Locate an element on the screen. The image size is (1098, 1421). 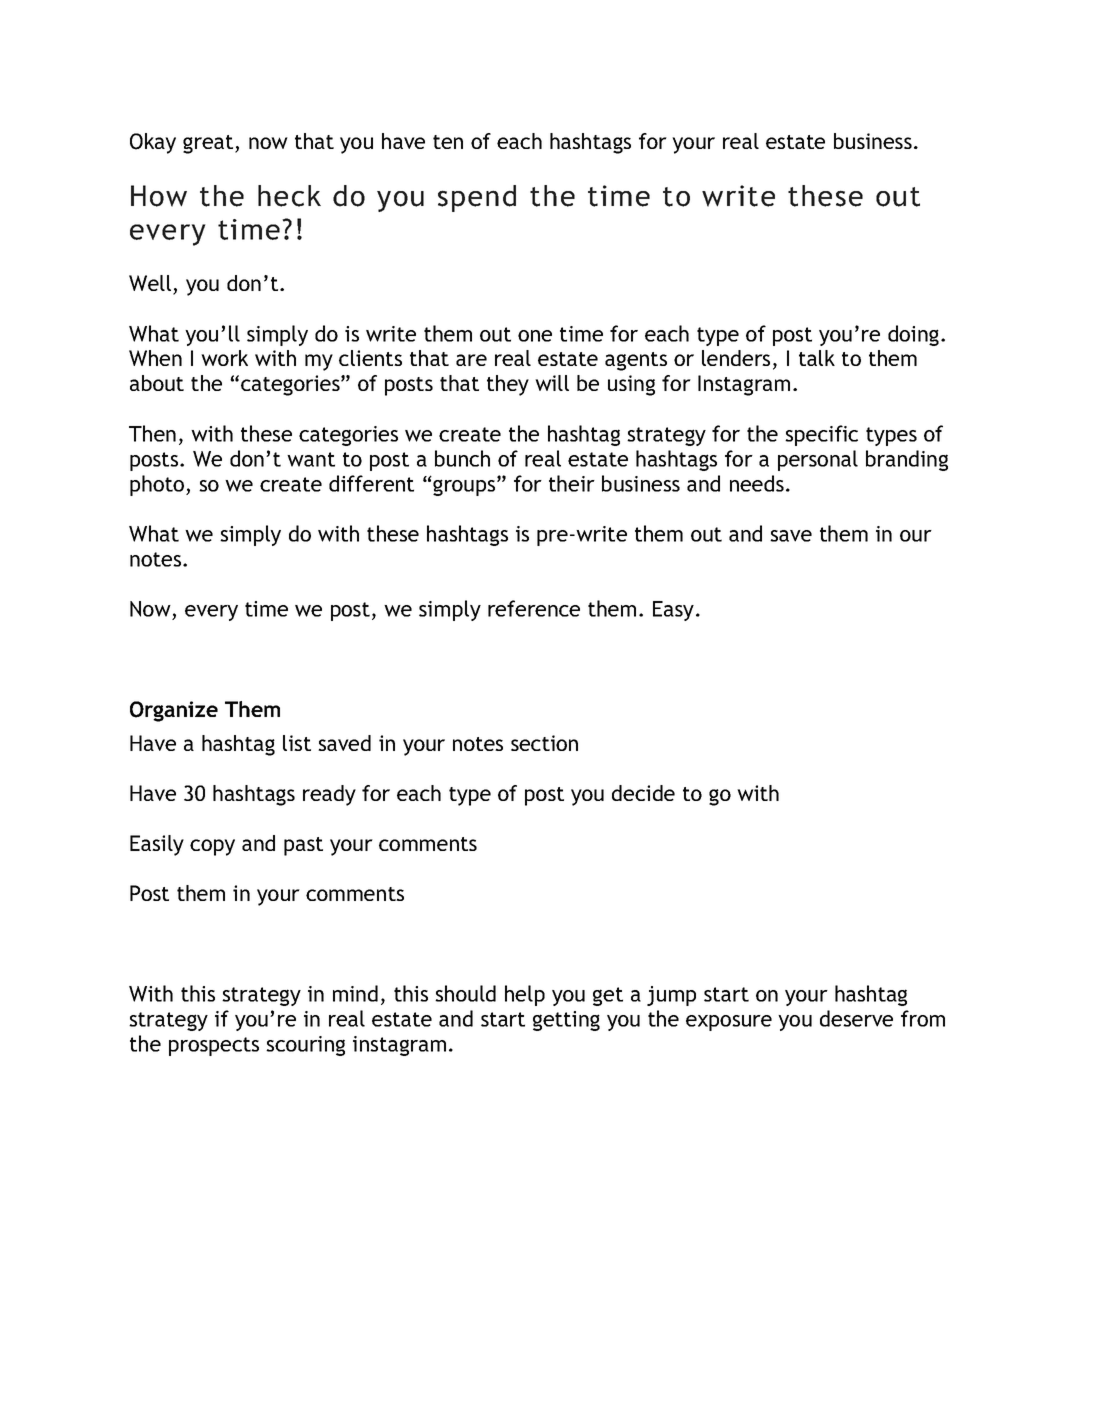
getting is located at coordinates (566, 1021).
